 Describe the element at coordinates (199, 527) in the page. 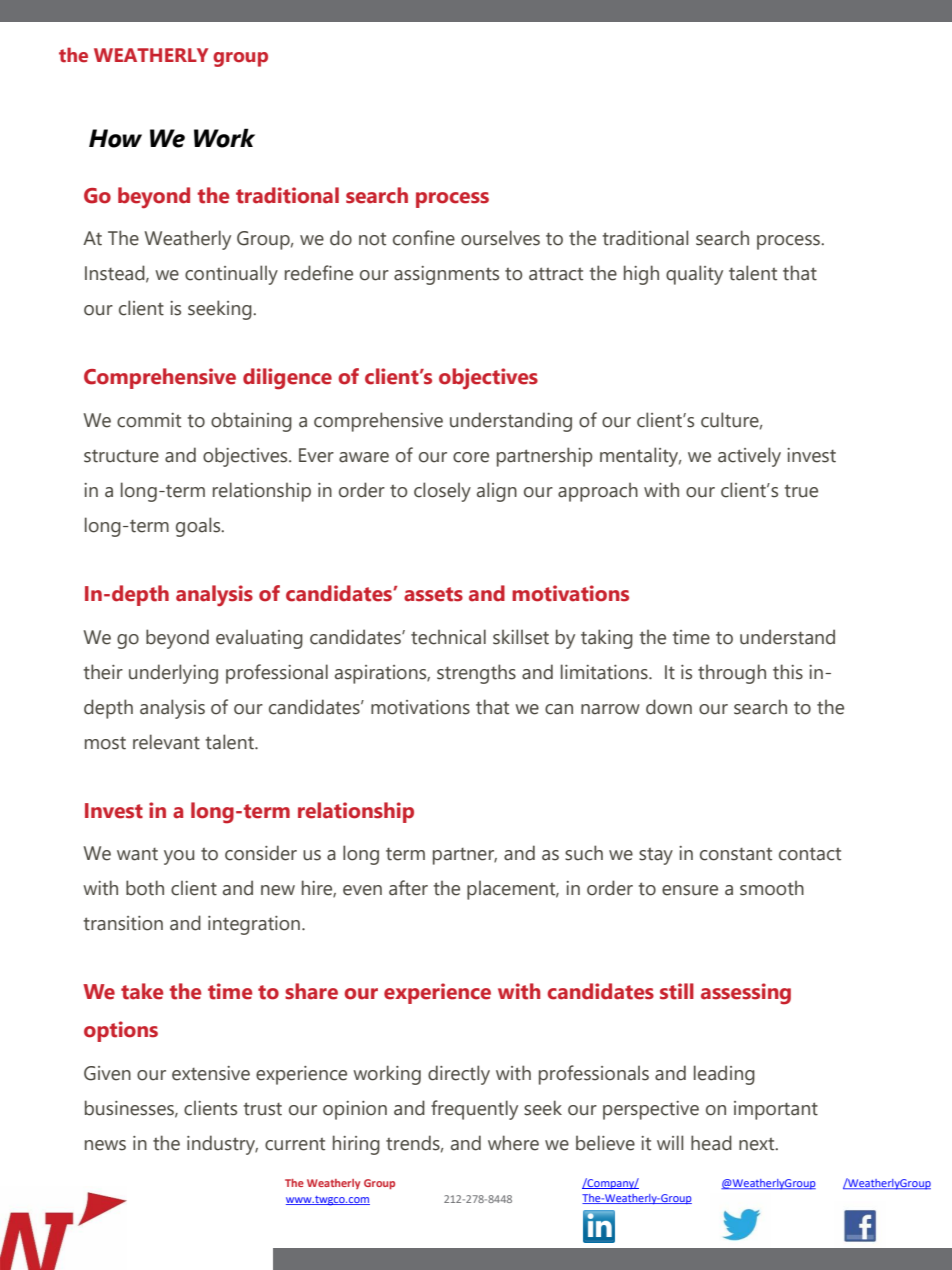

I see `goals` at that location.
